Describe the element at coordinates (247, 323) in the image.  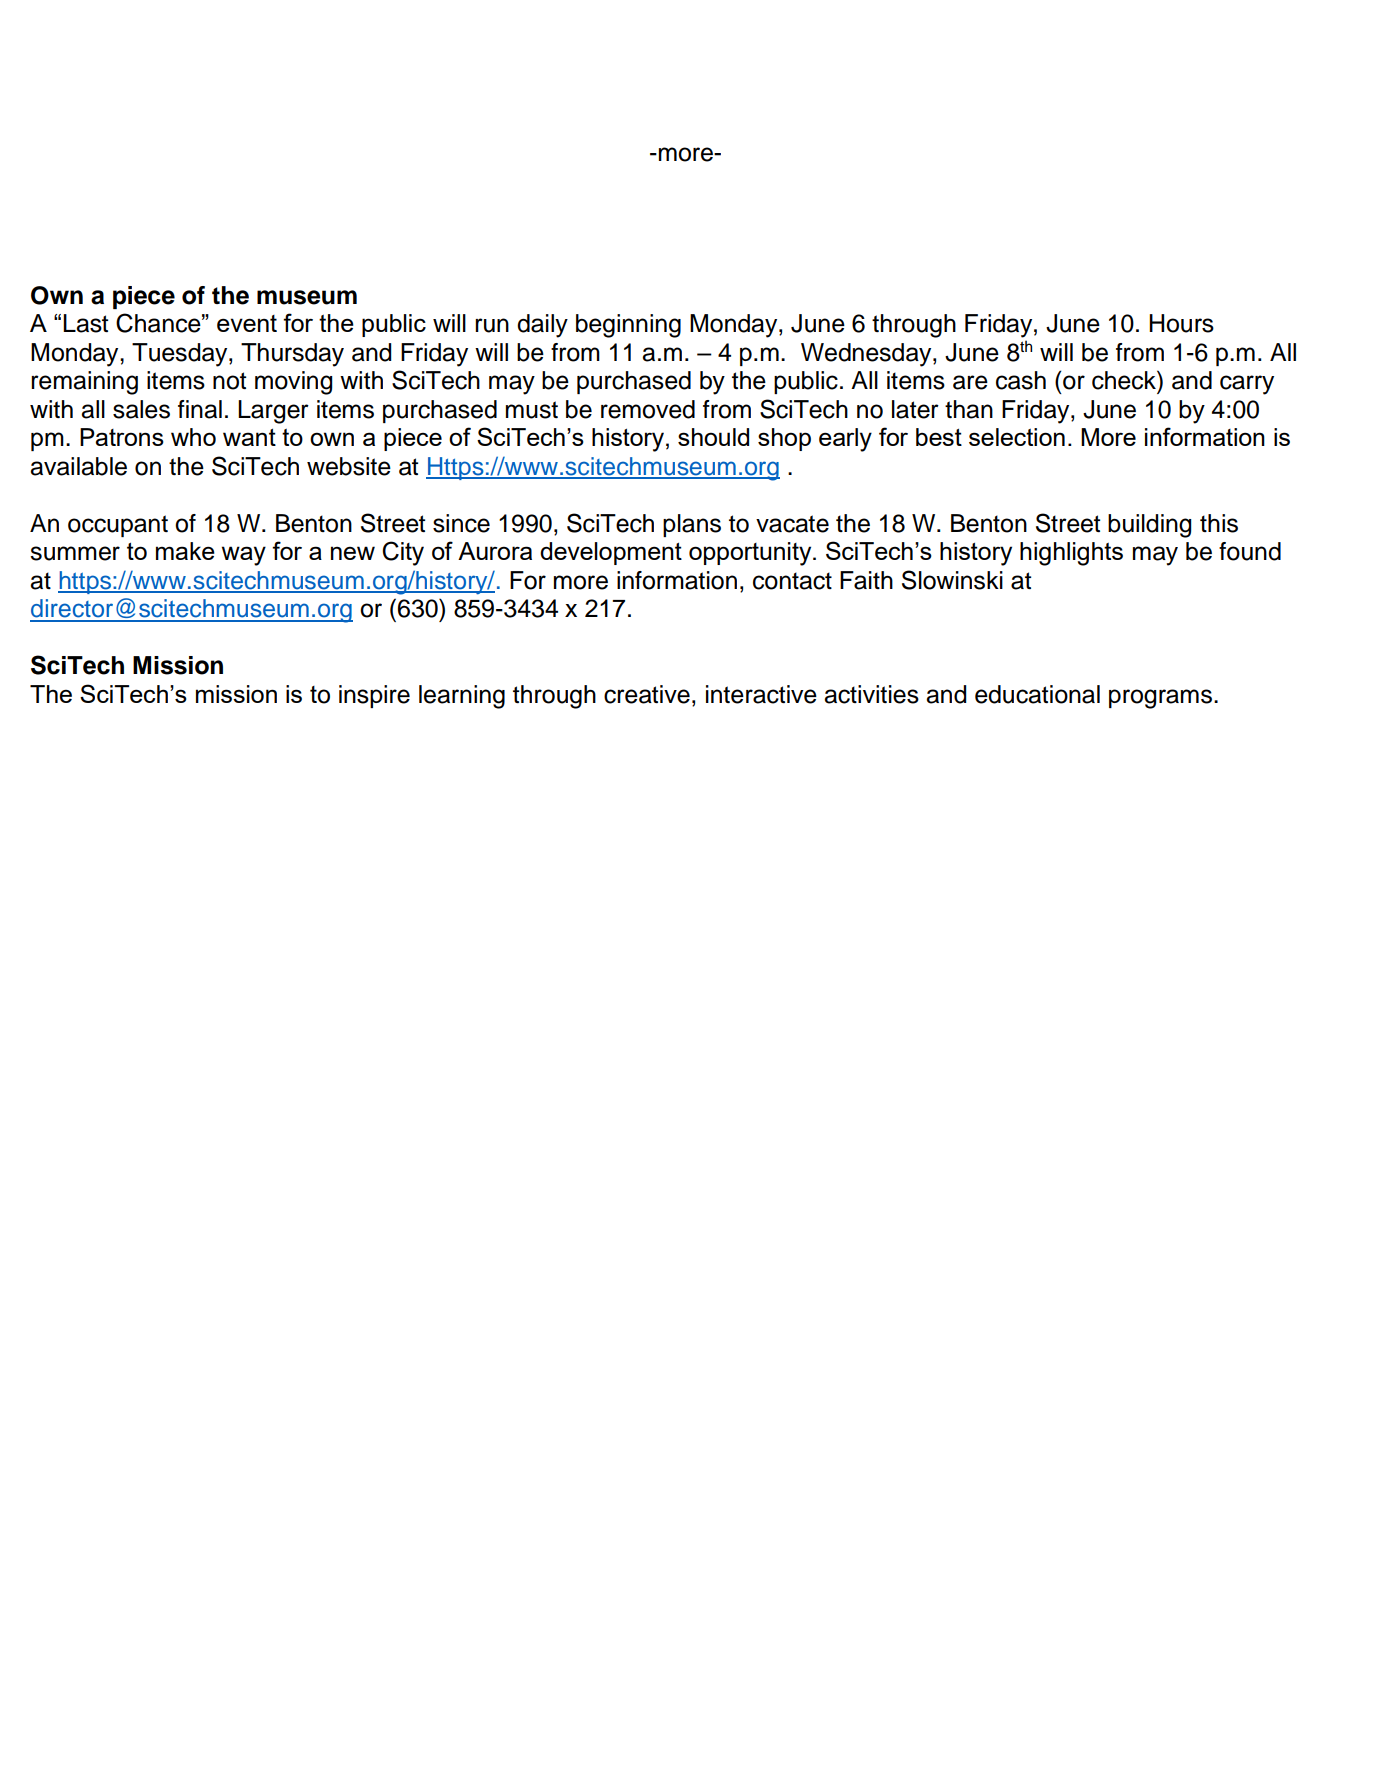
I see `event` at that location.
